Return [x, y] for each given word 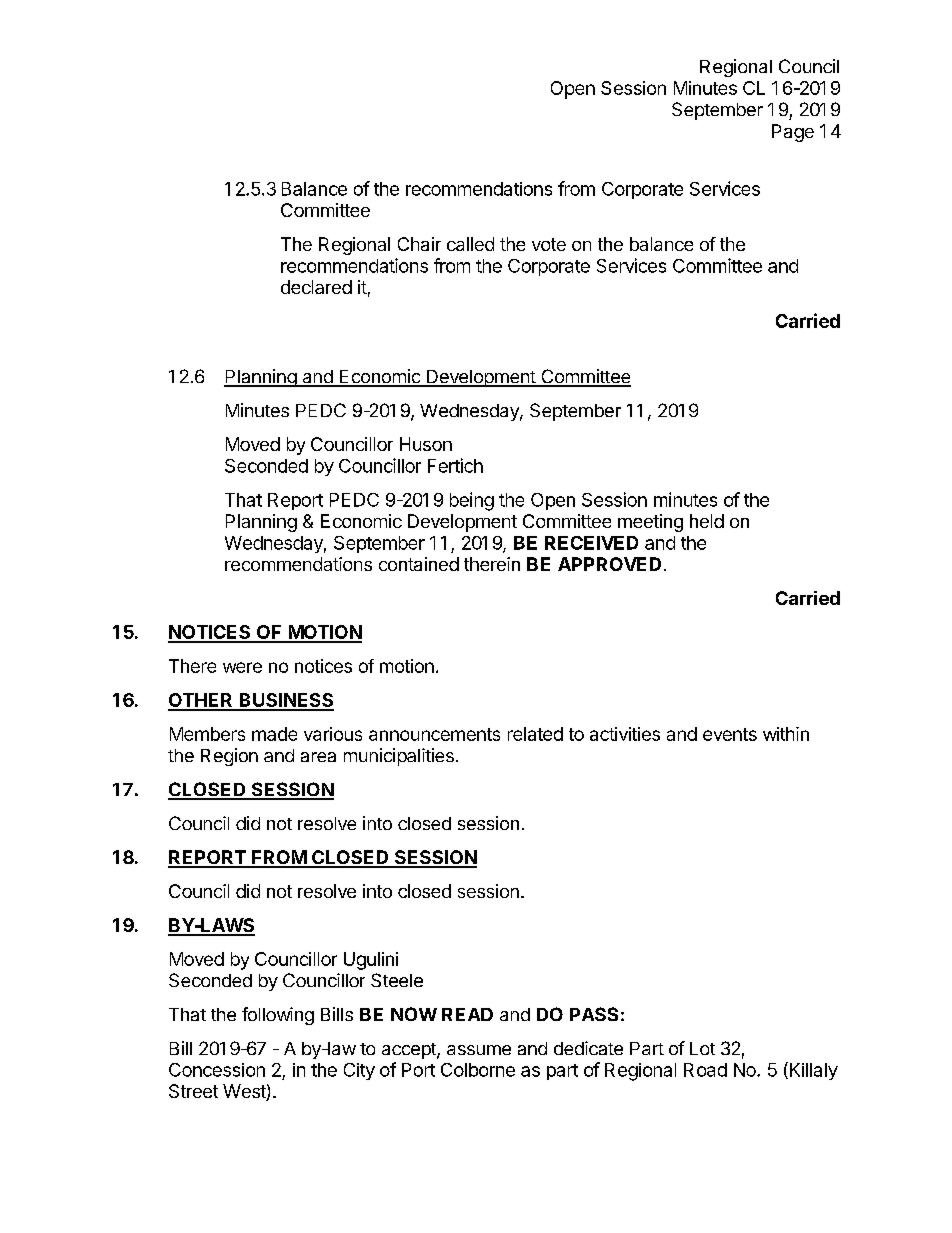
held [707, 521]
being [472, 501]
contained [419, 564]
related [535, 734]
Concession [217, 1070]
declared [316, 287]
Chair [419, 244]
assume [479, 1050]
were [242, 667]
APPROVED [609, 564]
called [470, 244]
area [318, 757]
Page [793, 133]
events [730, 734]
